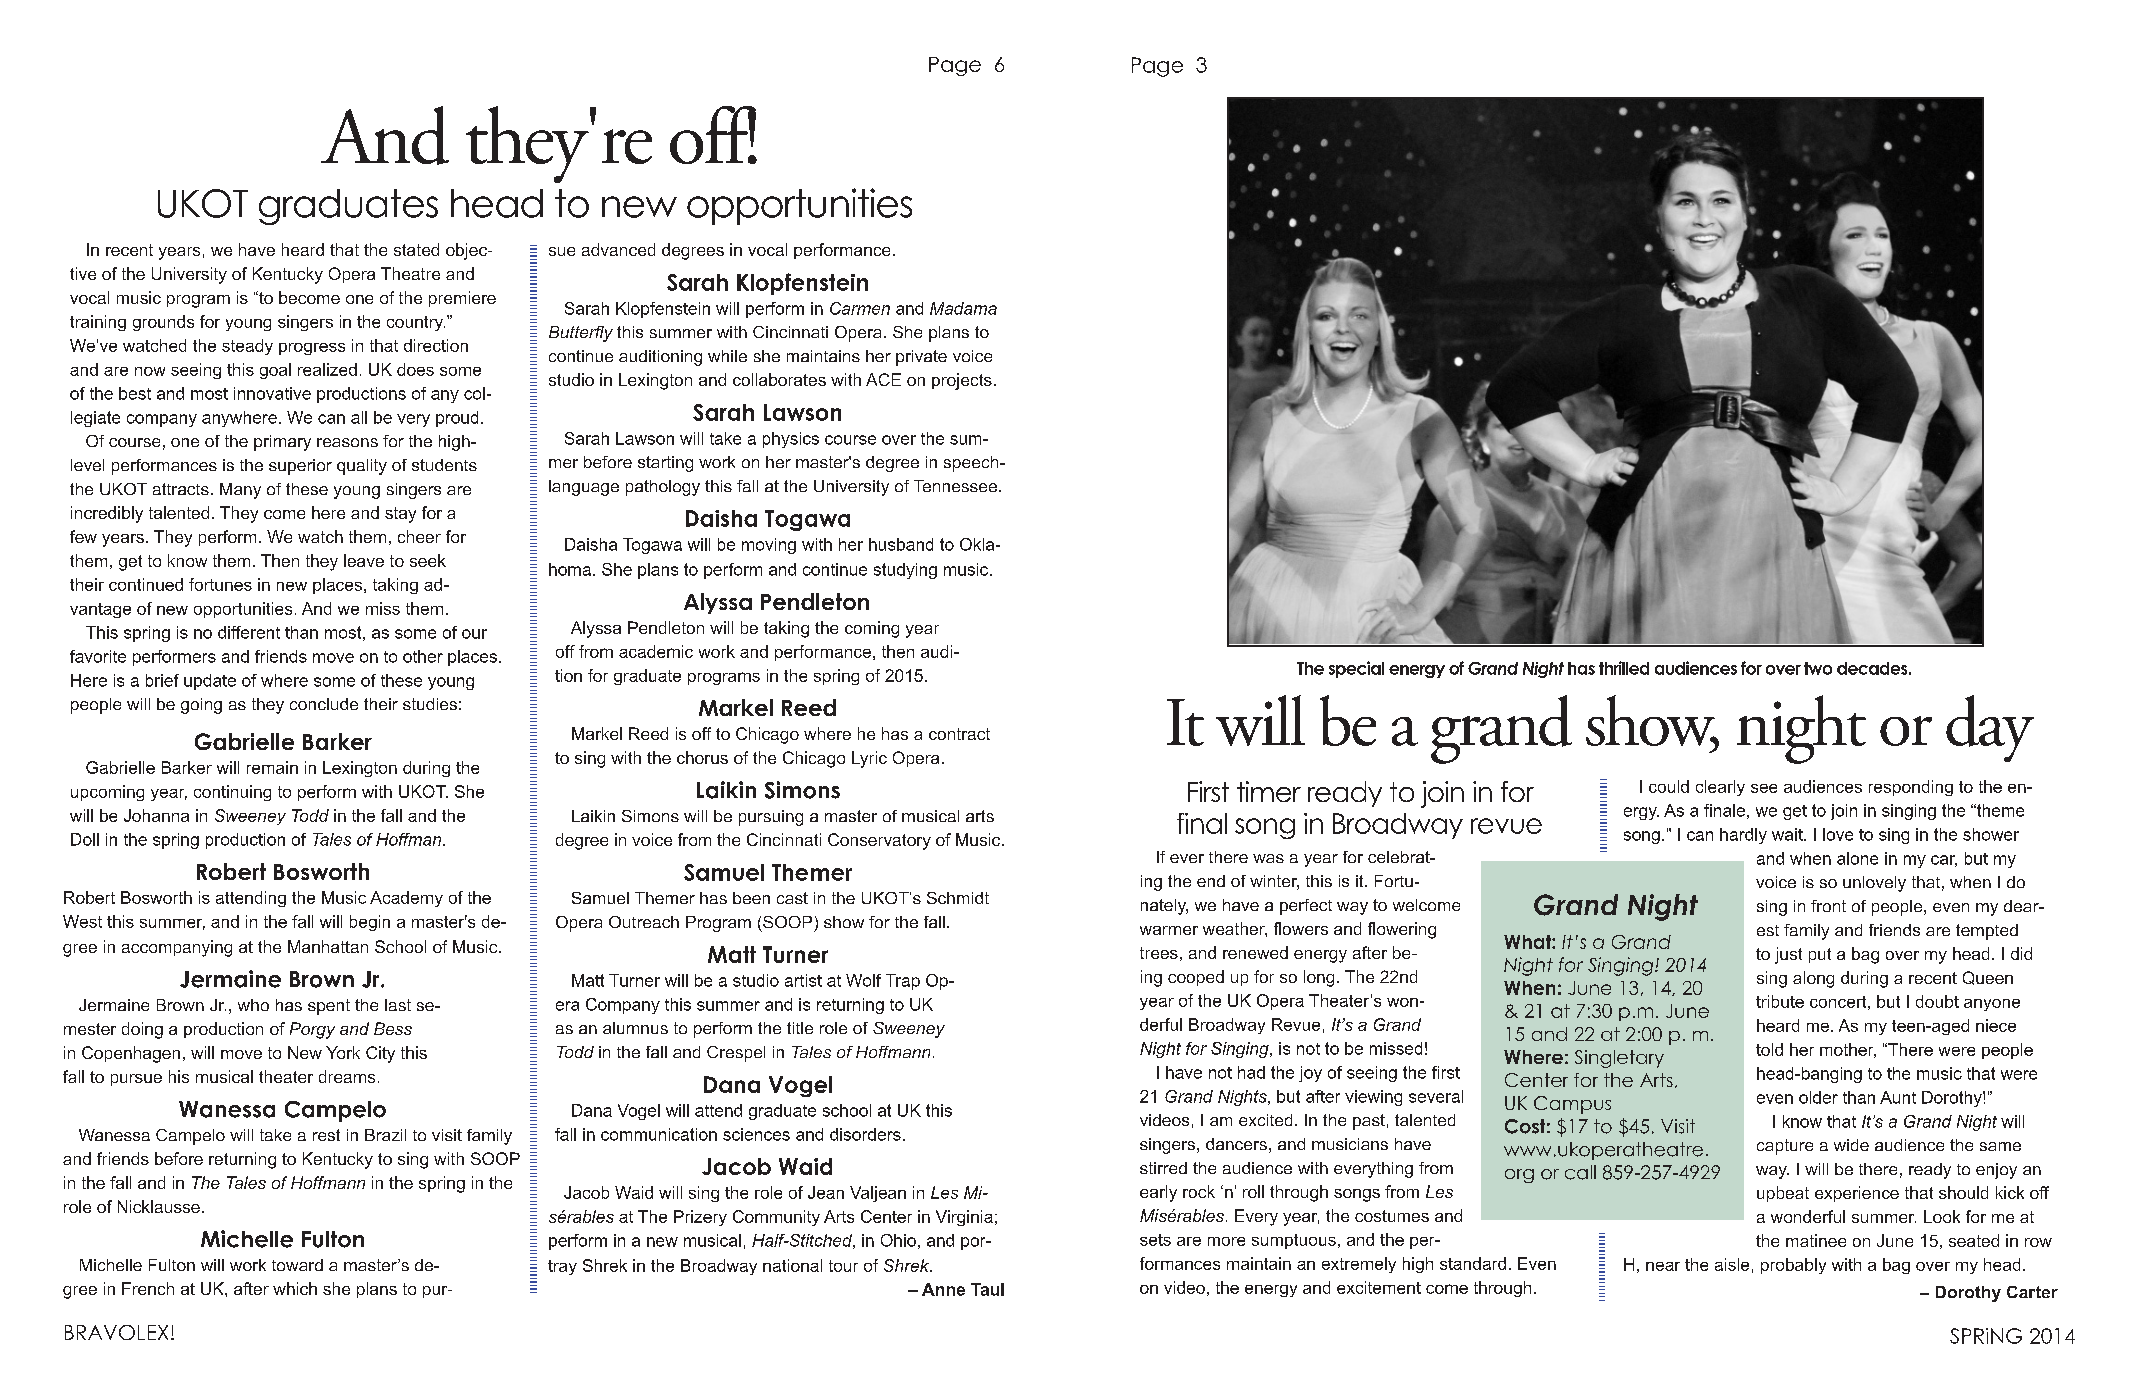 The width and height of the screenshot is (2136, 1382). What do you see at coordinates (962, 381) in the screenshot?
I see `projects` at bounding box center [962, 381].
